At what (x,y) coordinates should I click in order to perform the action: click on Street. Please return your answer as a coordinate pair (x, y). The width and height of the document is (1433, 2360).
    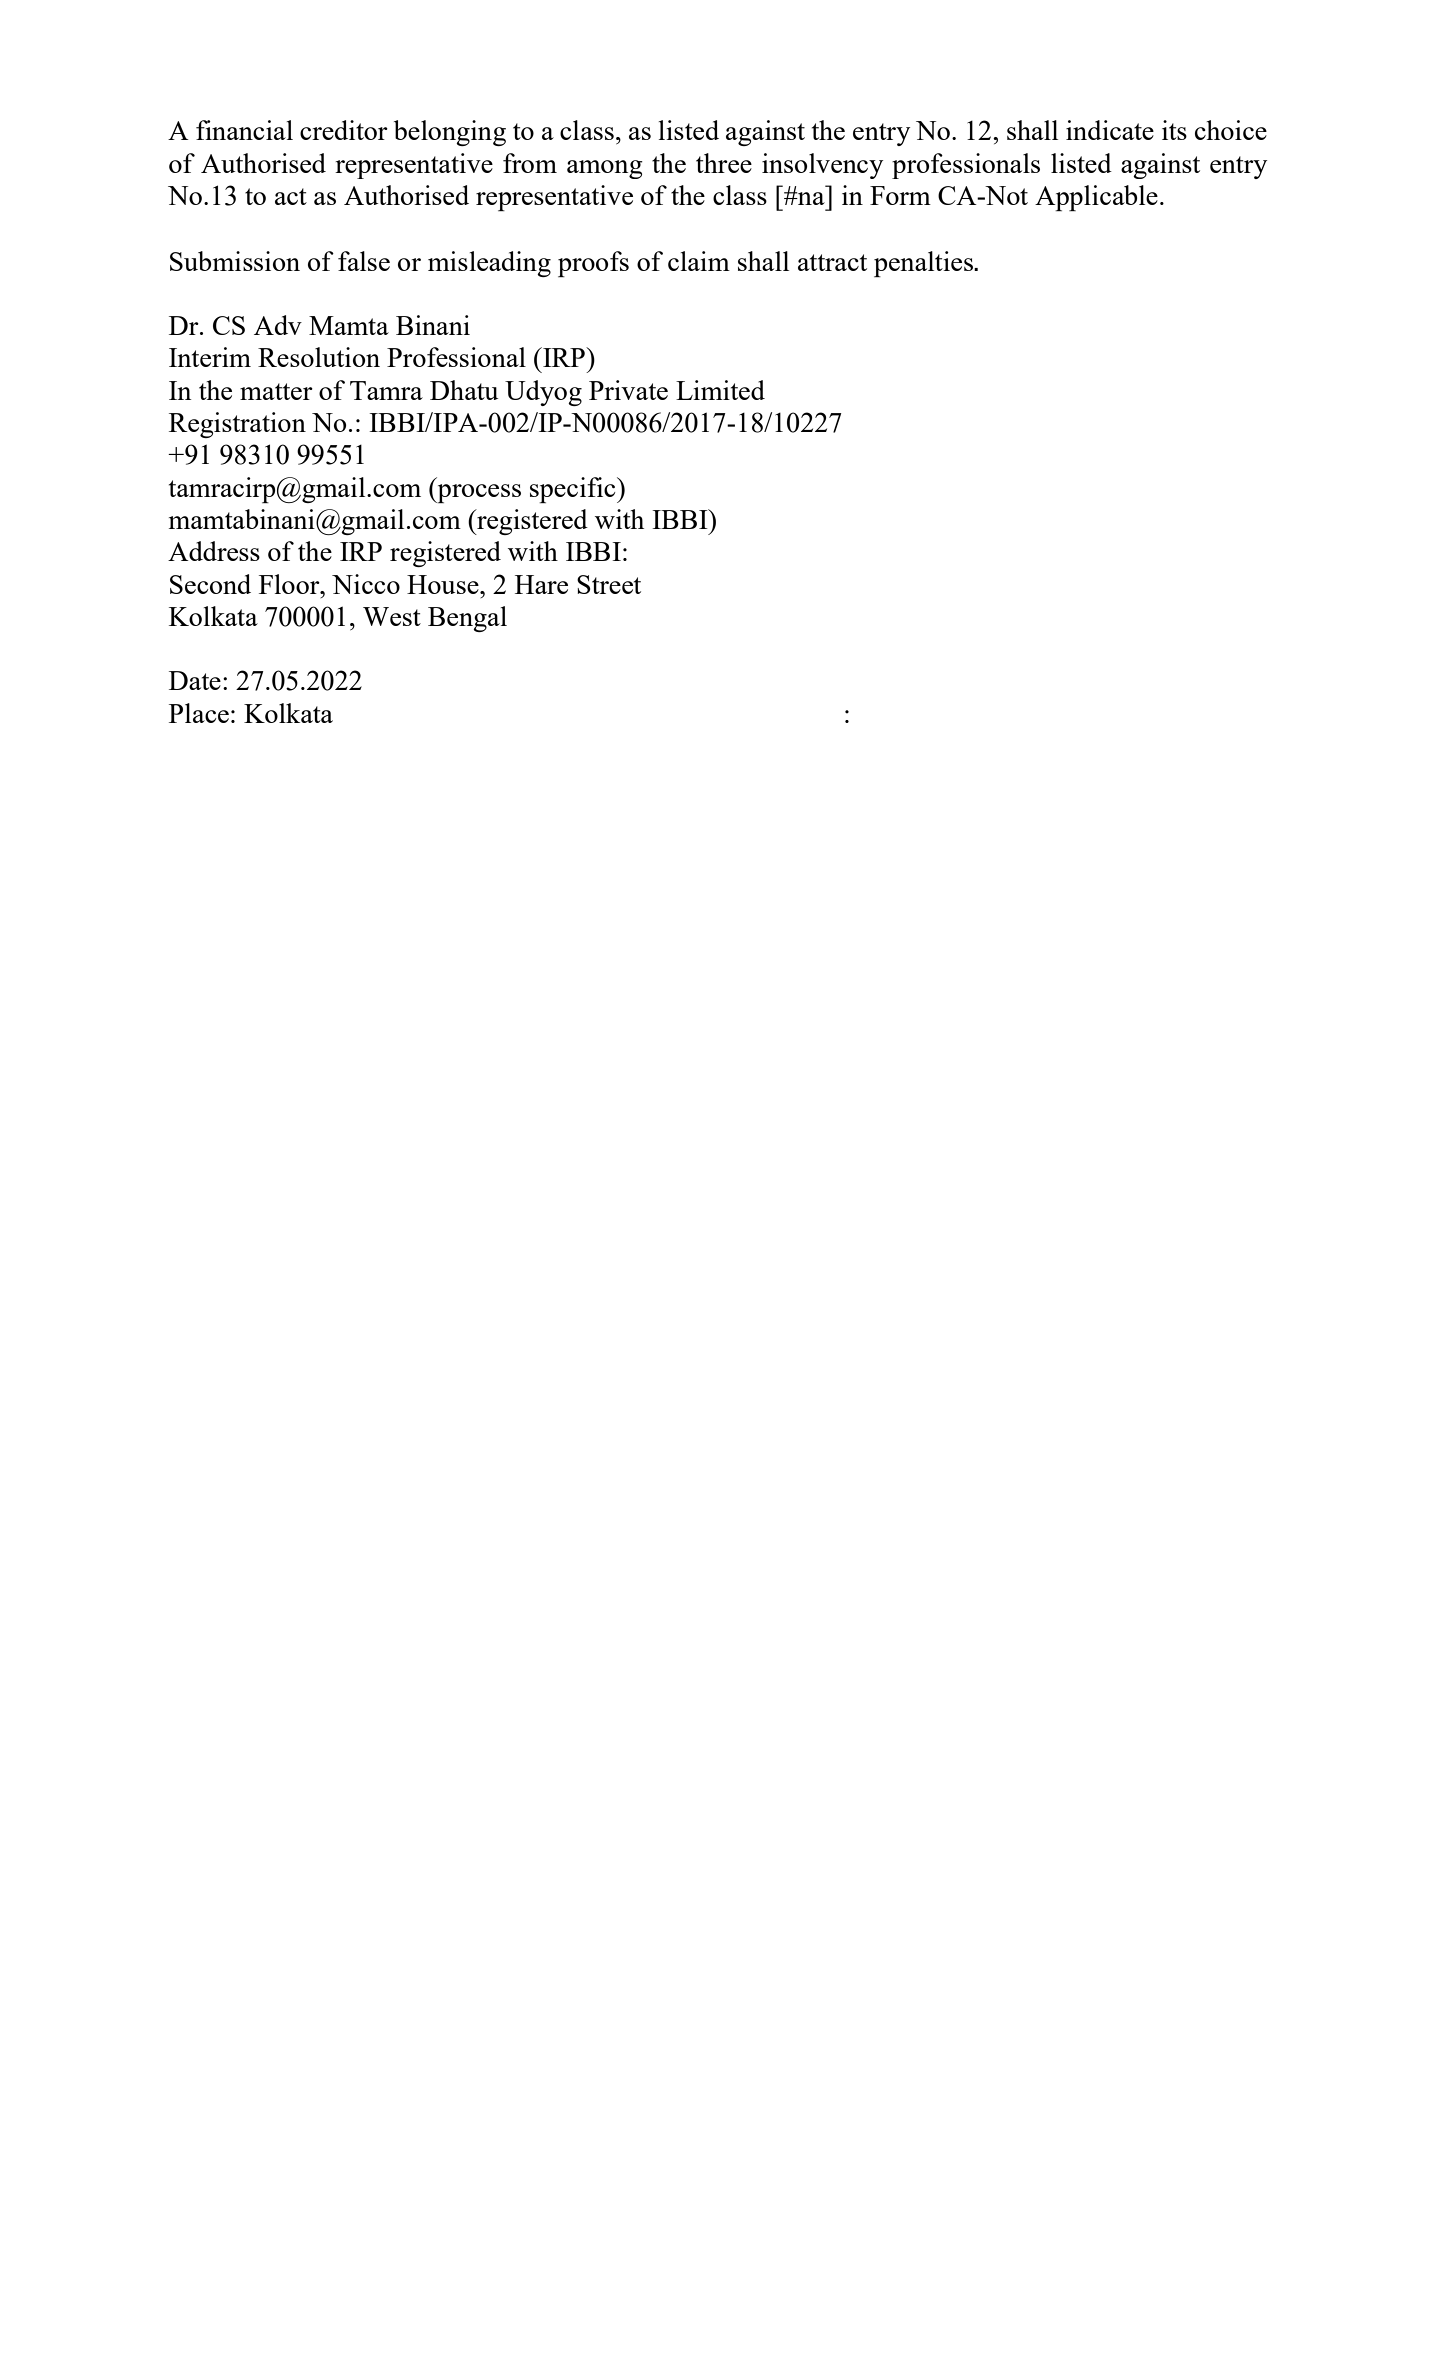
    Looking at the image, I should click on (609, 584).
